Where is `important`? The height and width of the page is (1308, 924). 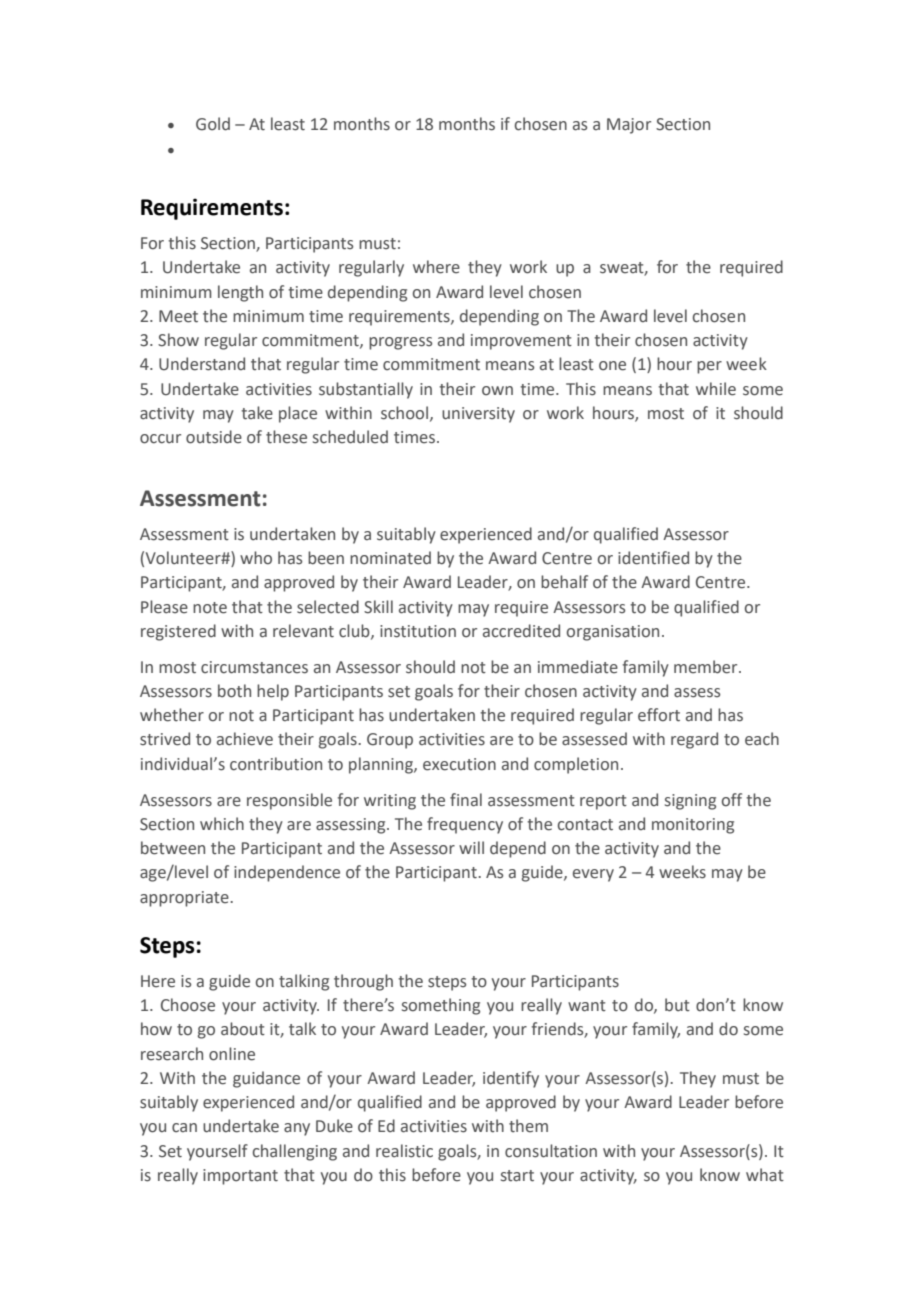
important is located at coordinates (240, 1177).
